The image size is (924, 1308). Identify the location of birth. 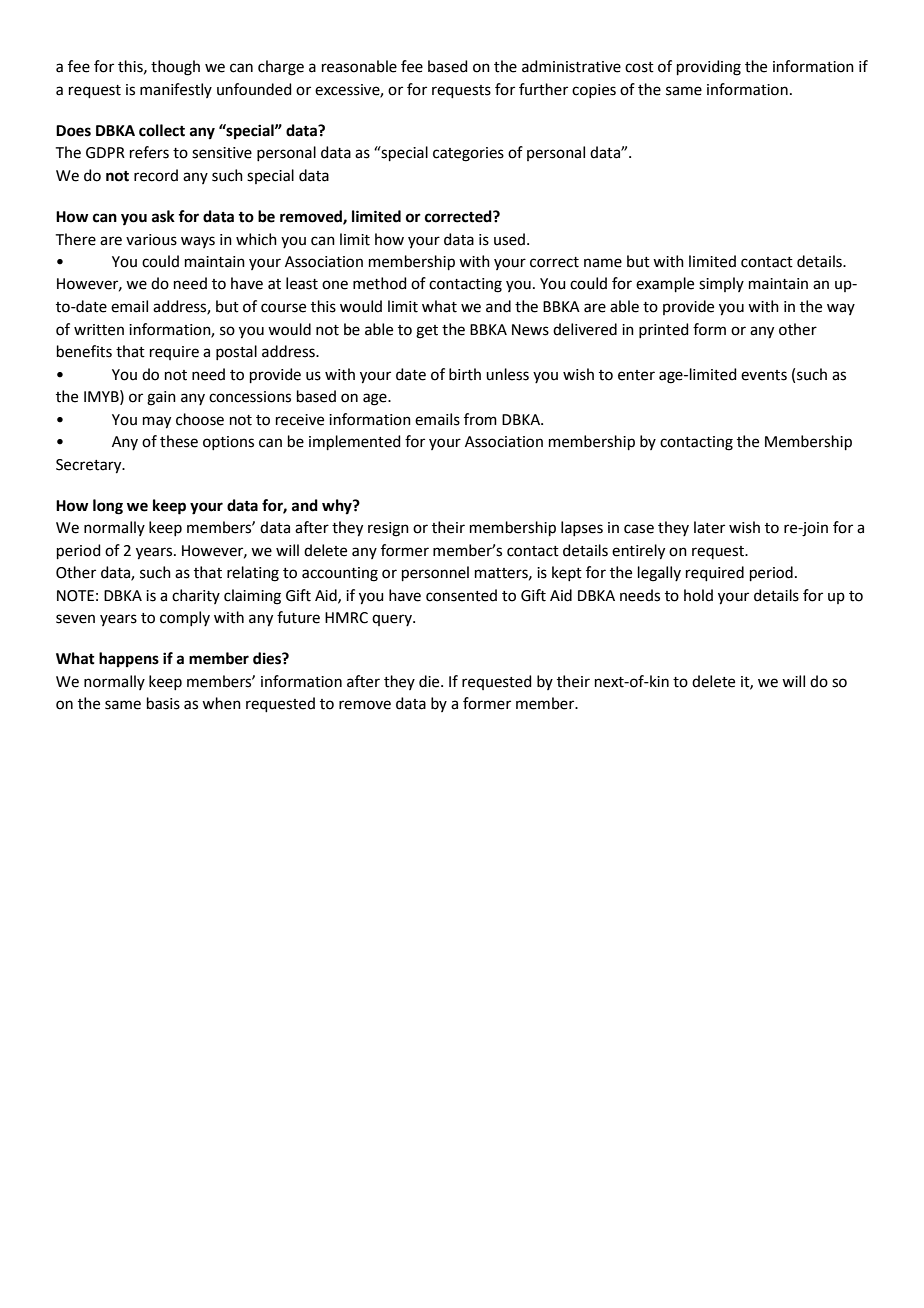
(465, 374).
